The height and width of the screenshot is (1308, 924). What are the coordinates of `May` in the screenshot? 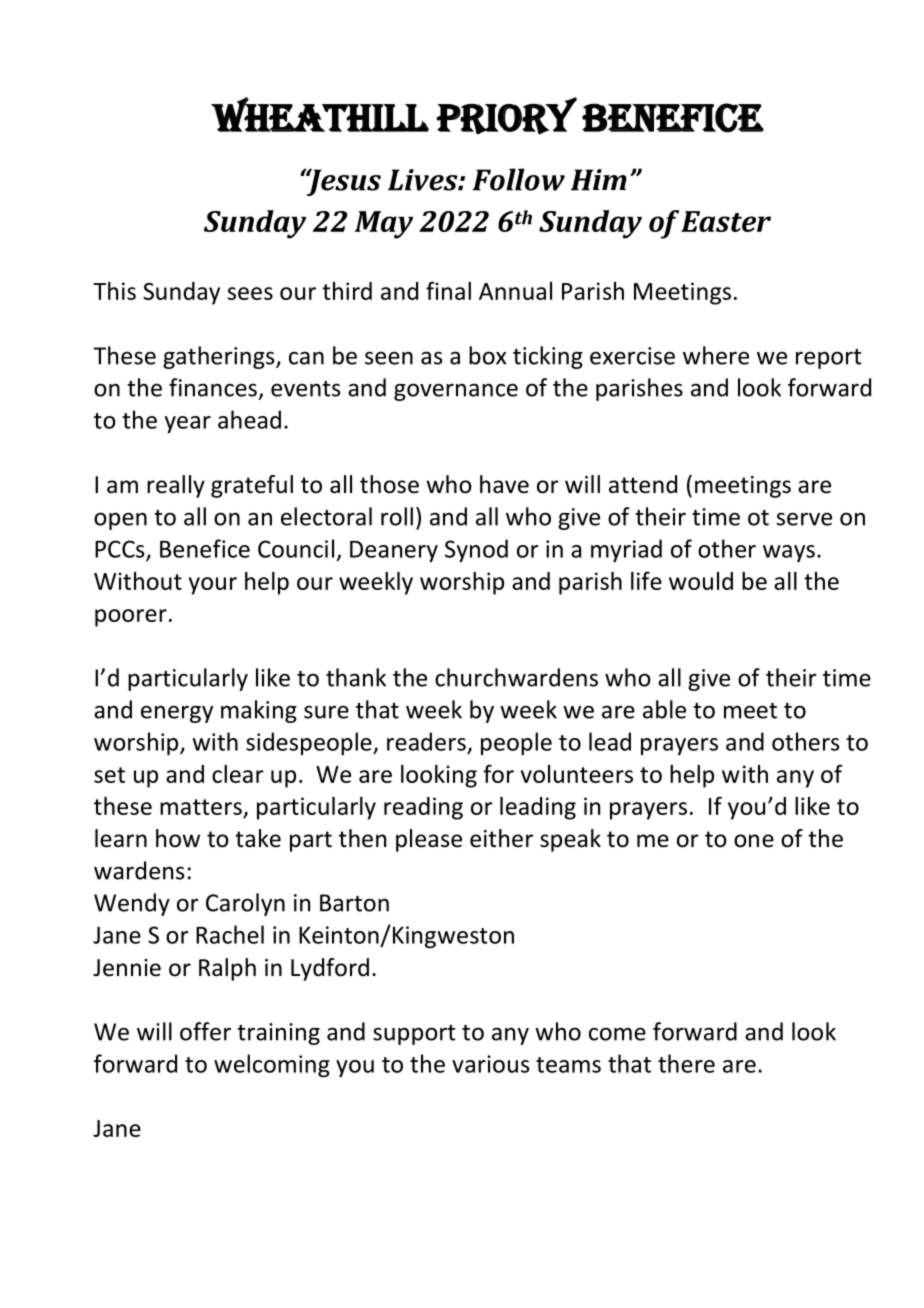 It's located at (384, 225).
